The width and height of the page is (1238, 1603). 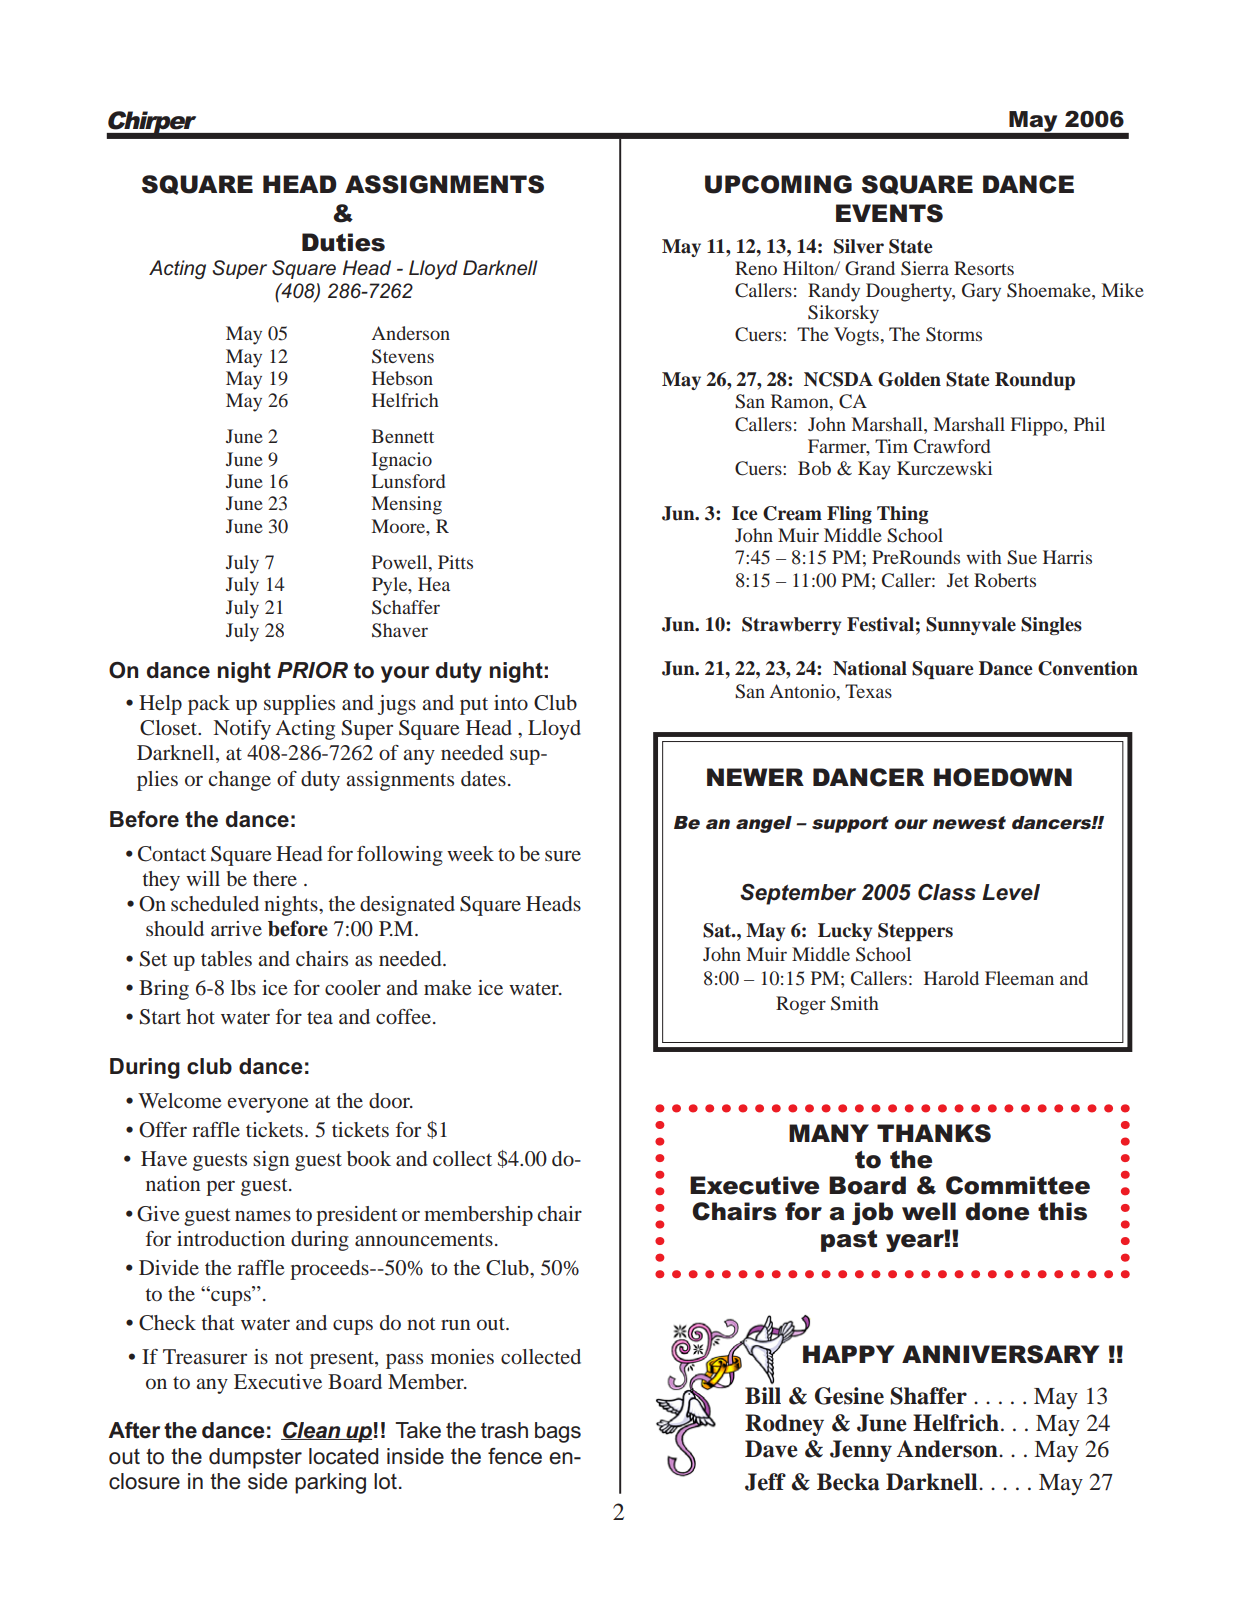 What do you see at coordinates (255, 1458) in the page?
I see `dumpster` at bounding box center [255, 1458].
